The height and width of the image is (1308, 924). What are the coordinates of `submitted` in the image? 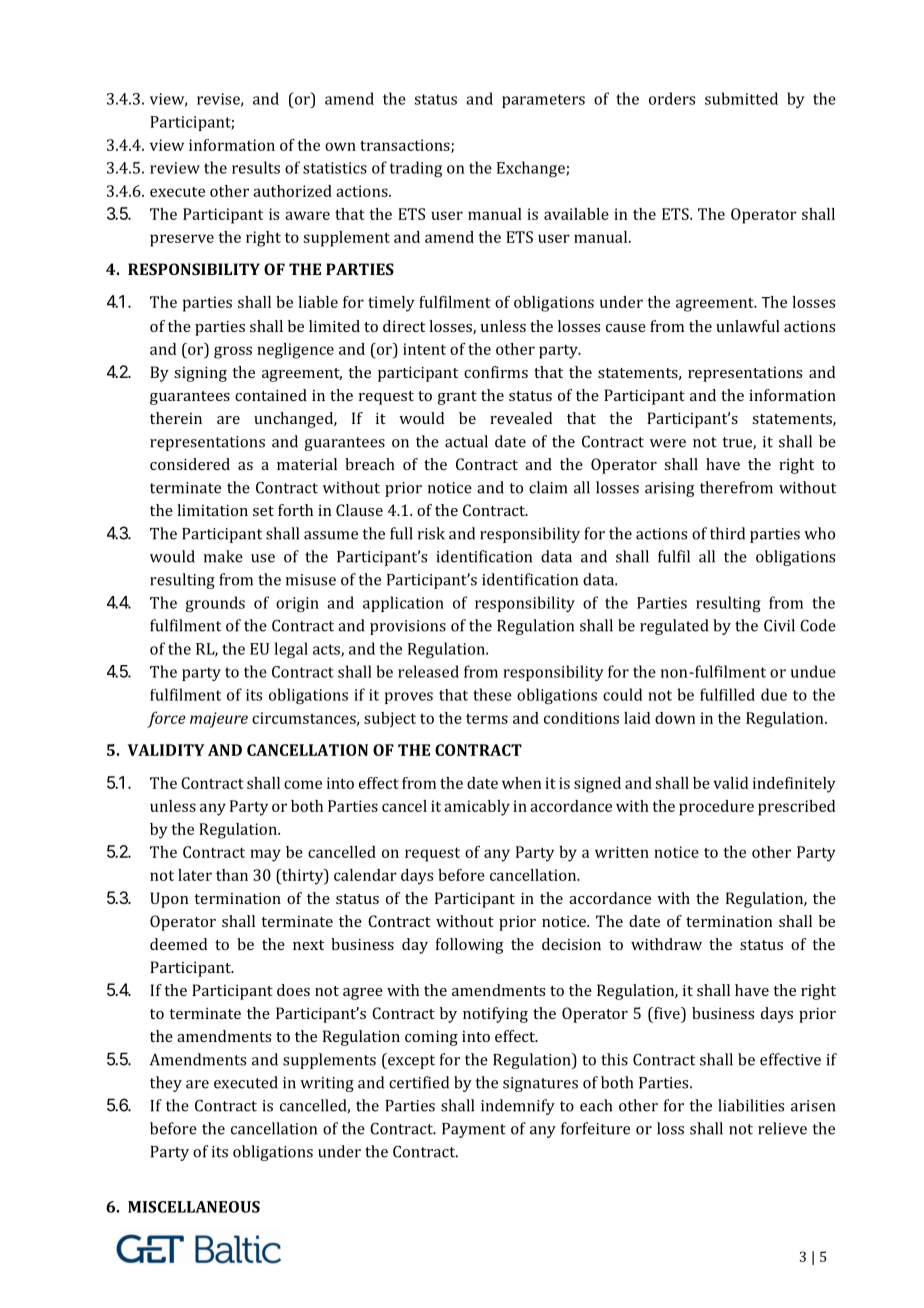 It's located at (741, 98).
